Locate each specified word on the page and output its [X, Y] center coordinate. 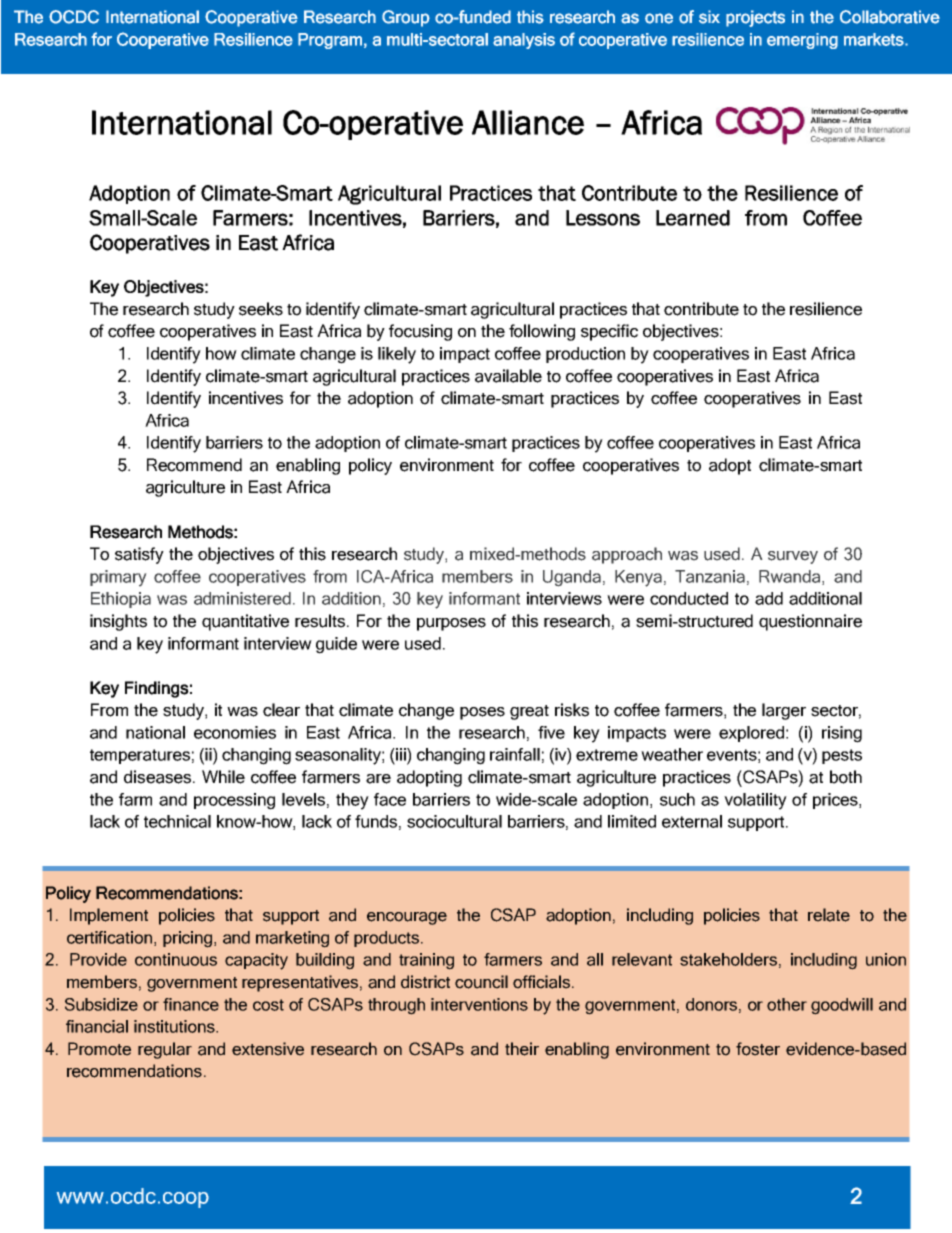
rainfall [515, 754]
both [846, 777]
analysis [524, 41]
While [223, 777]
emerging [802, 41]
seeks [261, 309]
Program [330, 41]
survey [793, 557]
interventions [479, 1004]
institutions [175, 1026]
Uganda [572, 578]
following [542, 332]
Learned [693, 218]
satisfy [139, 555]
